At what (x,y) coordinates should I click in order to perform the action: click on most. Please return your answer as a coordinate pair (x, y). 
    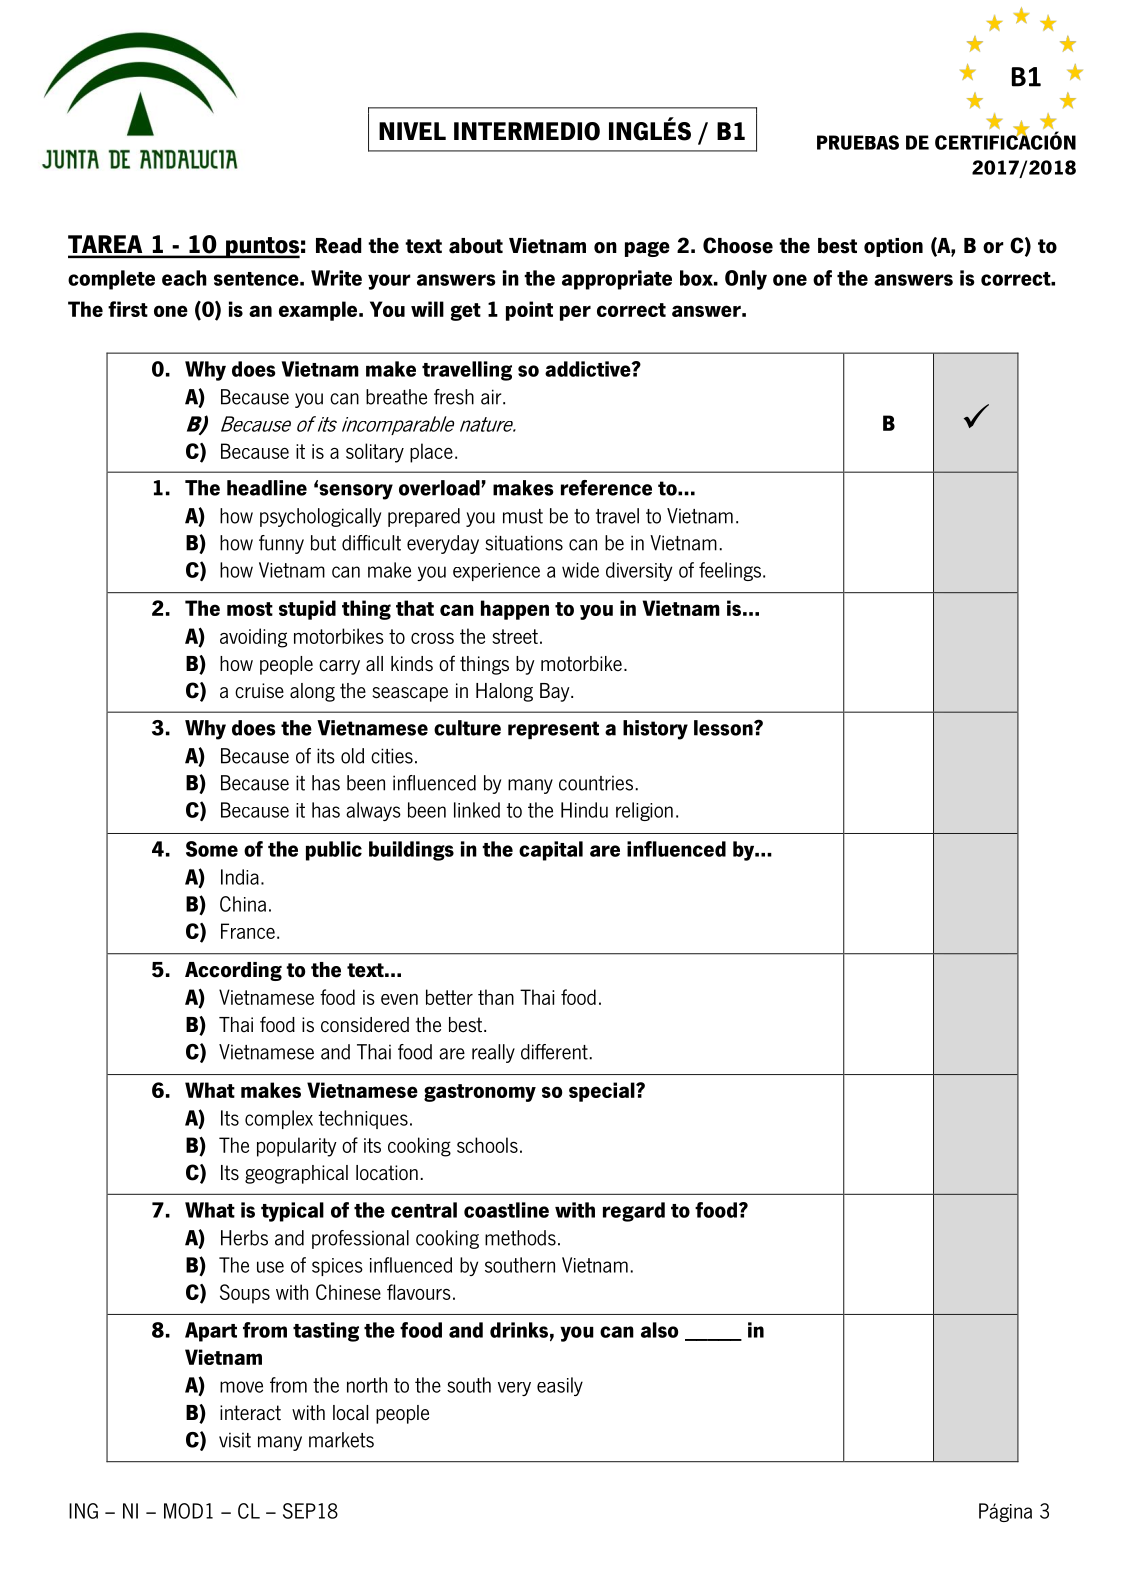
    Looking at the image, I should click on (250, 609).
